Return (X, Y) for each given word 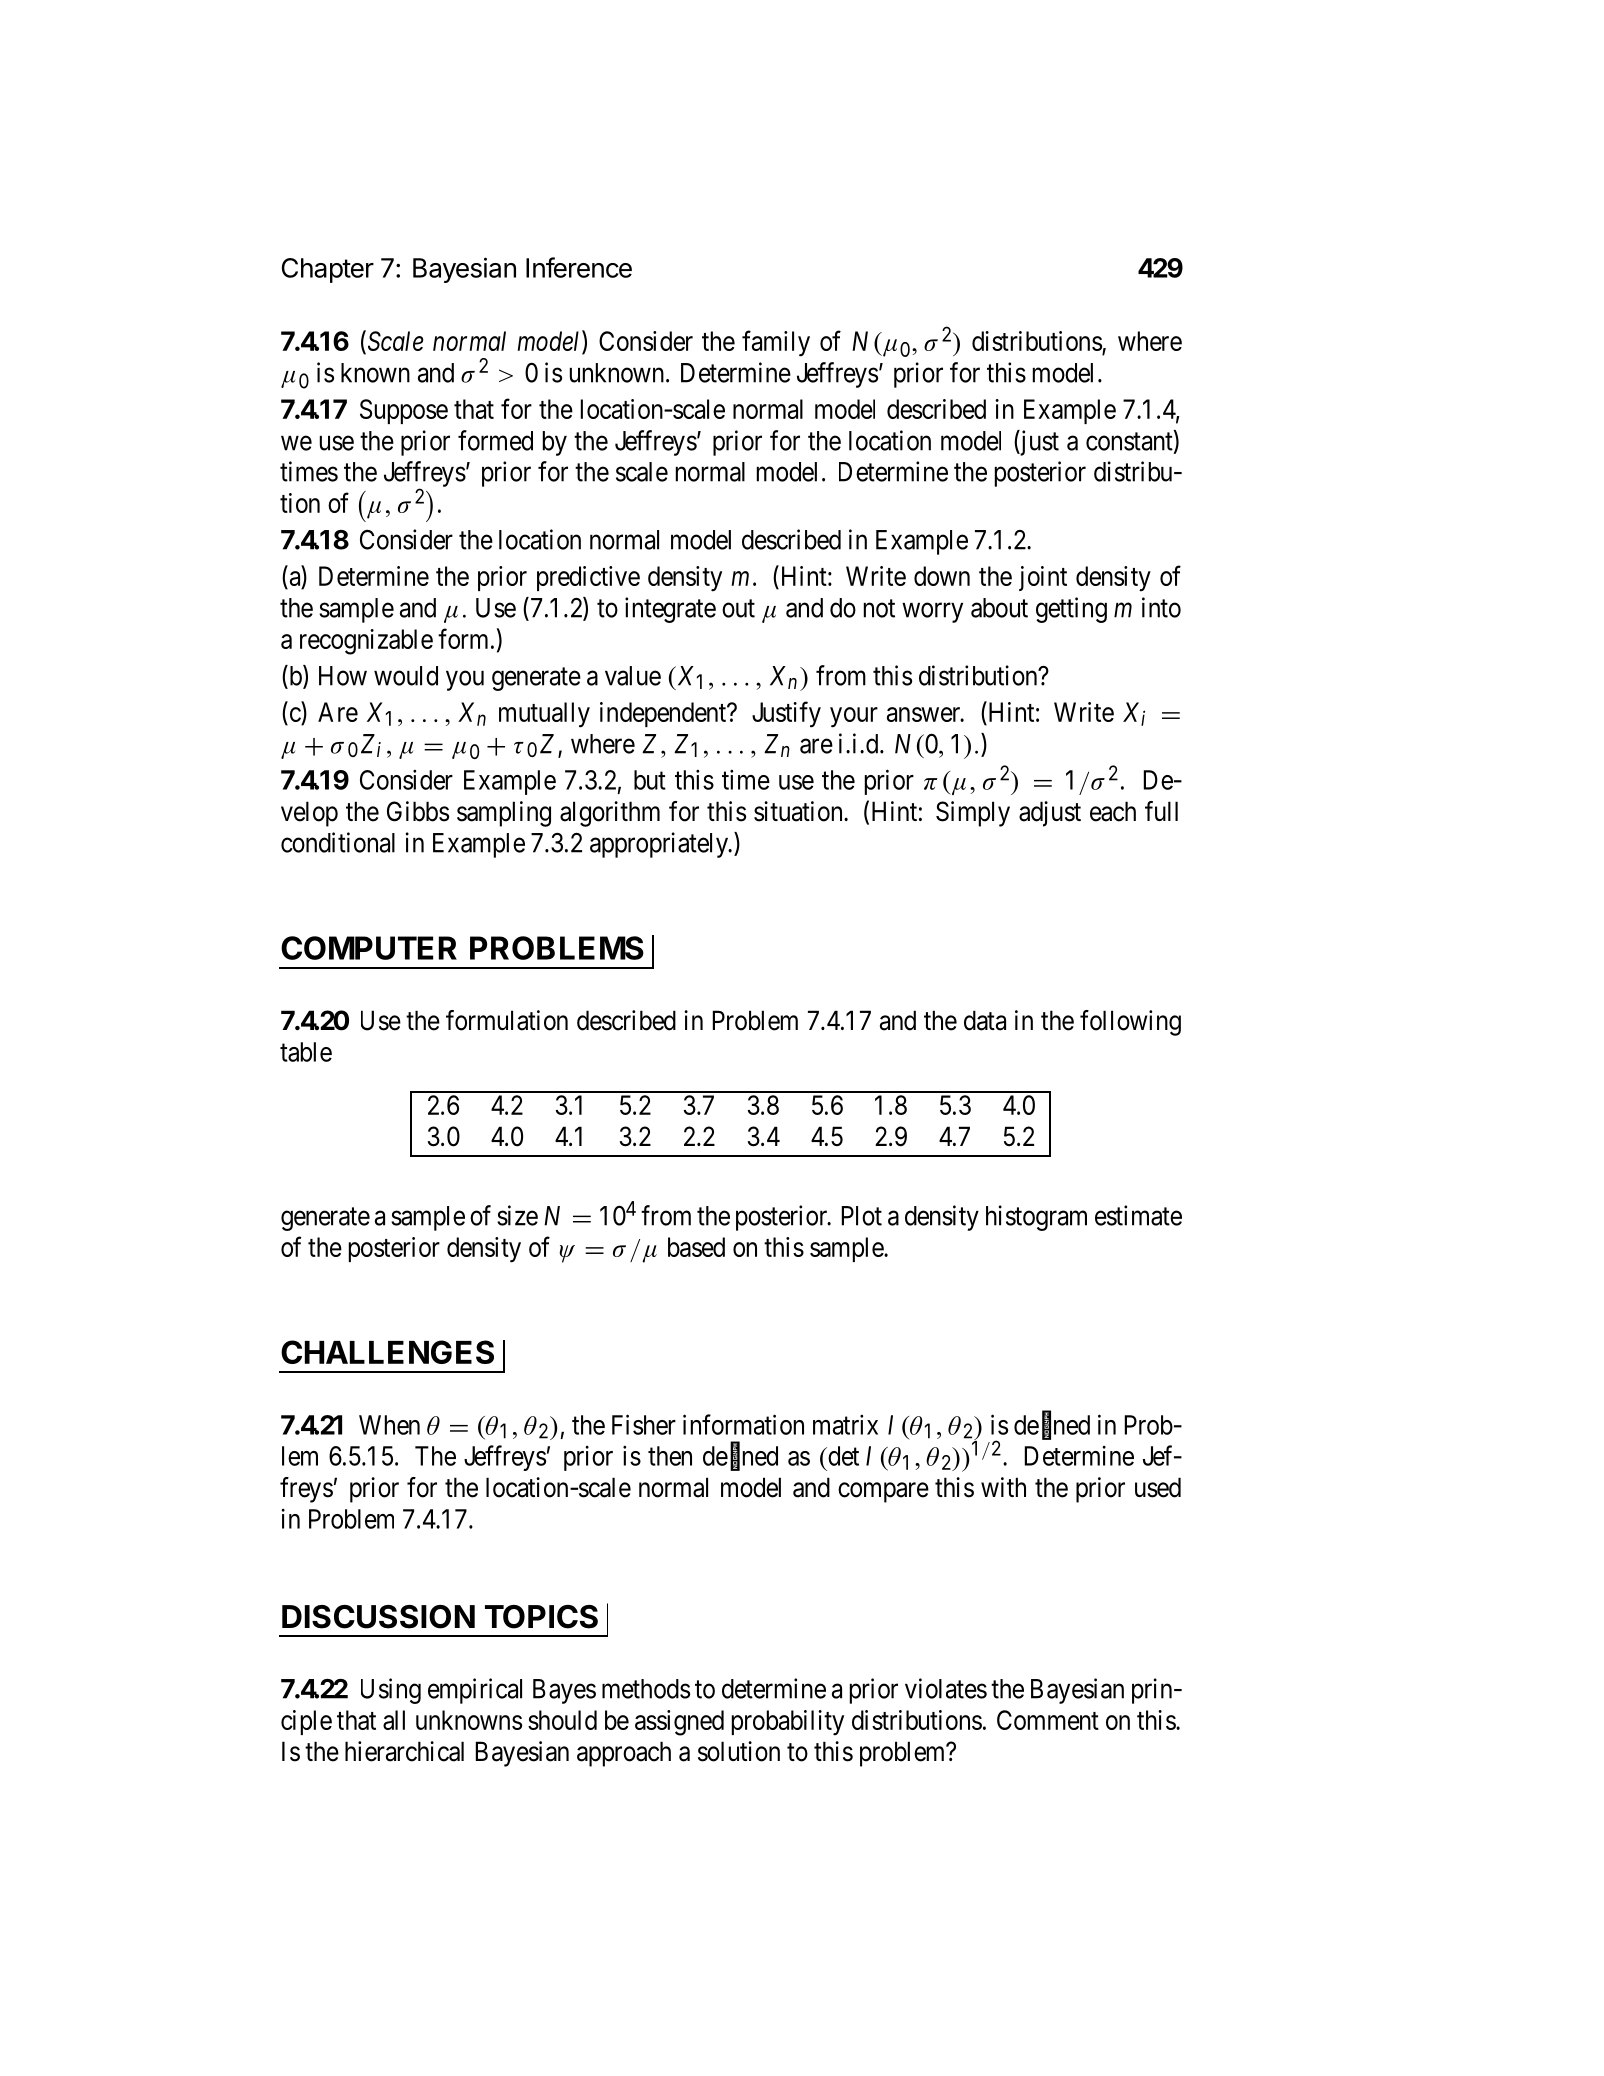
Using (391, 1691)
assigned (679, 1723)
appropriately (660, 845)
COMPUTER (369, 948)
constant (1130, 442)
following (1130, 1023)
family (776, 343)
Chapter (328, 270)
